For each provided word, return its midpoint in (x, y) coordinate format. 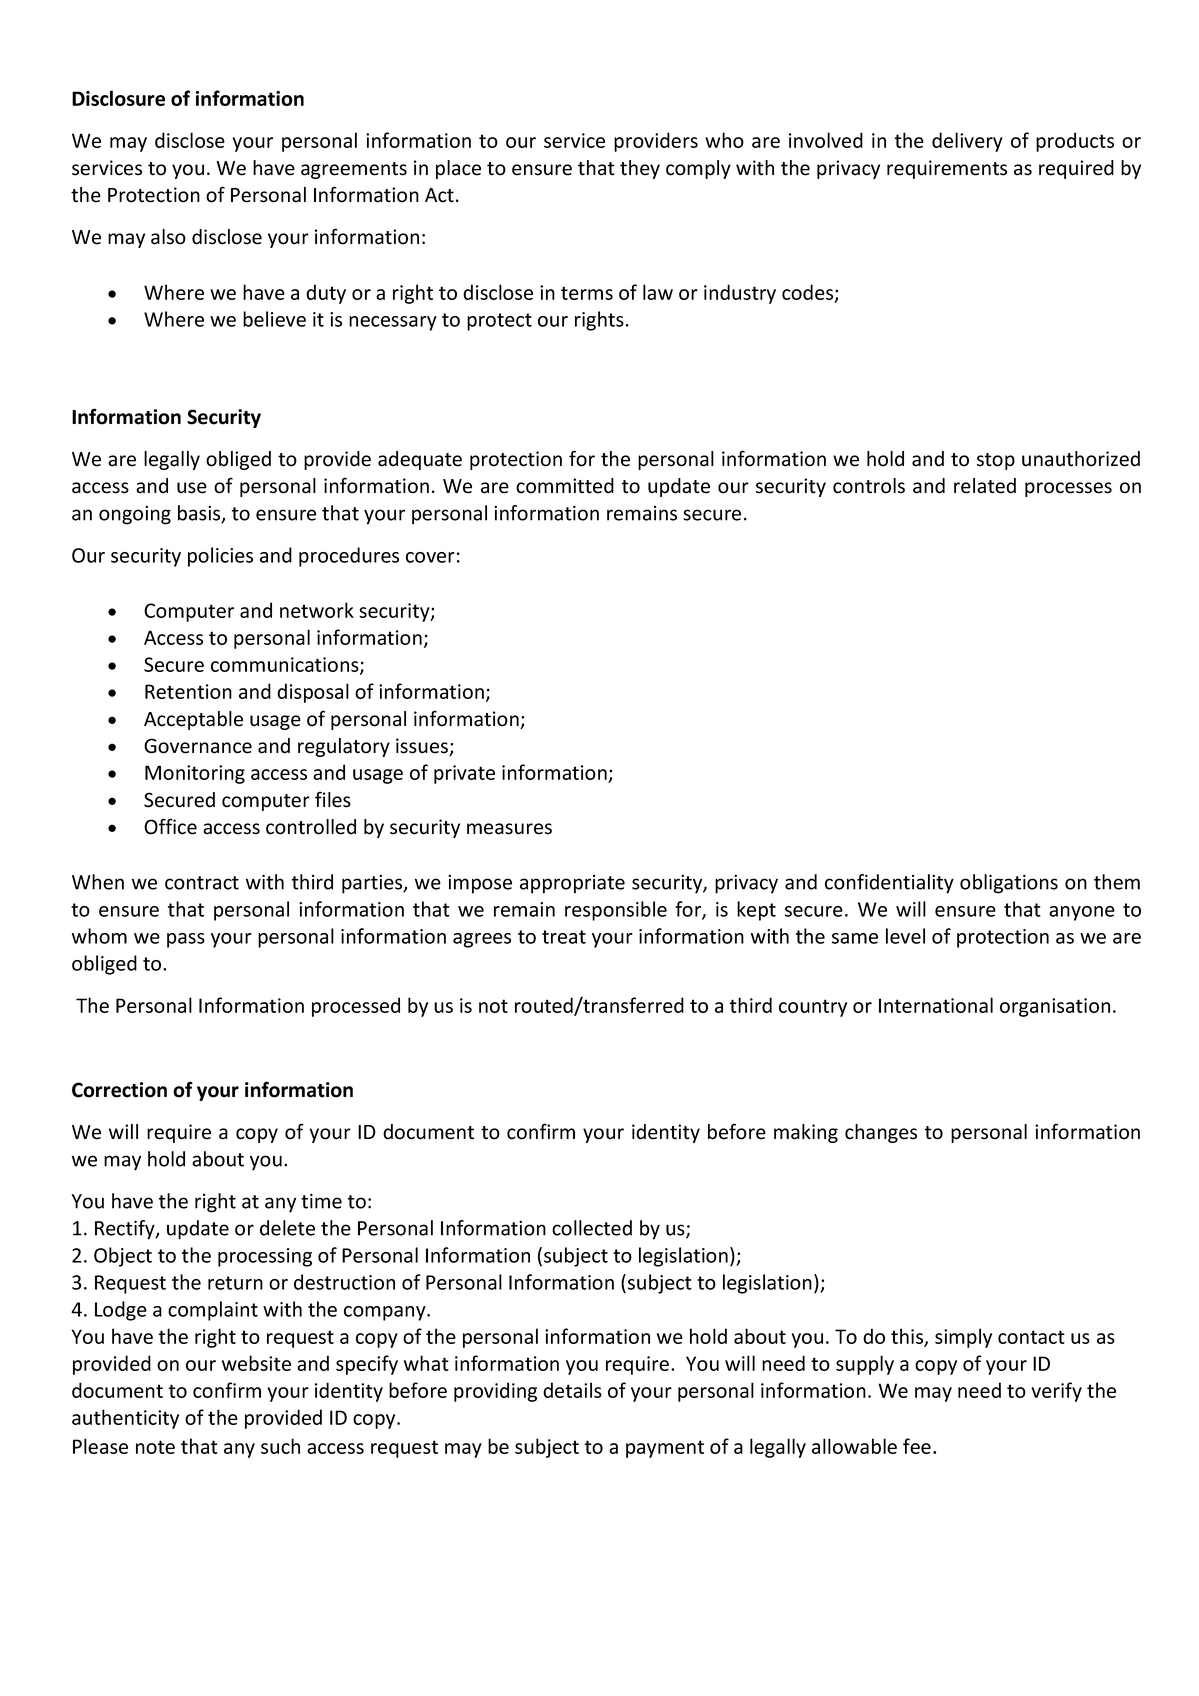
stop (996, 461)
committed (565, 486)
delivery (967, 142)
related (985, 486)
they (640, 169)
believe (274, 319)
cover (430, 557)
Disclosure (118, 98)
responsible (616, 911)
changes (881, 1133)
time (321, 1201)
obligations (1009, 884)
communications (286, 666)
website (256, 1363)
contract (202, 883)
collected (592, 1228)
